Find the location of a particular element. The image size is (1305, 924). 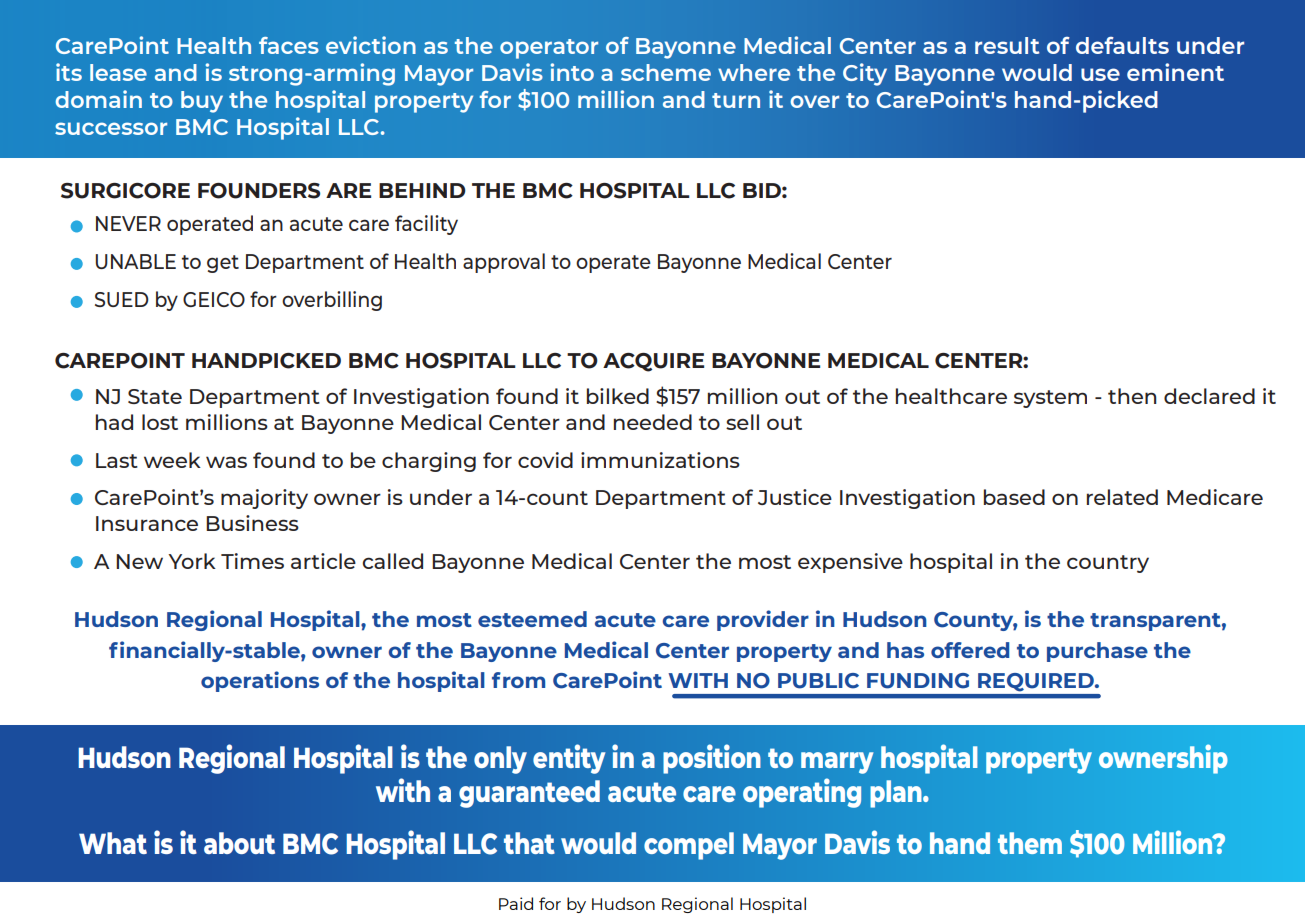

York is located at coordinates (192, 561).
